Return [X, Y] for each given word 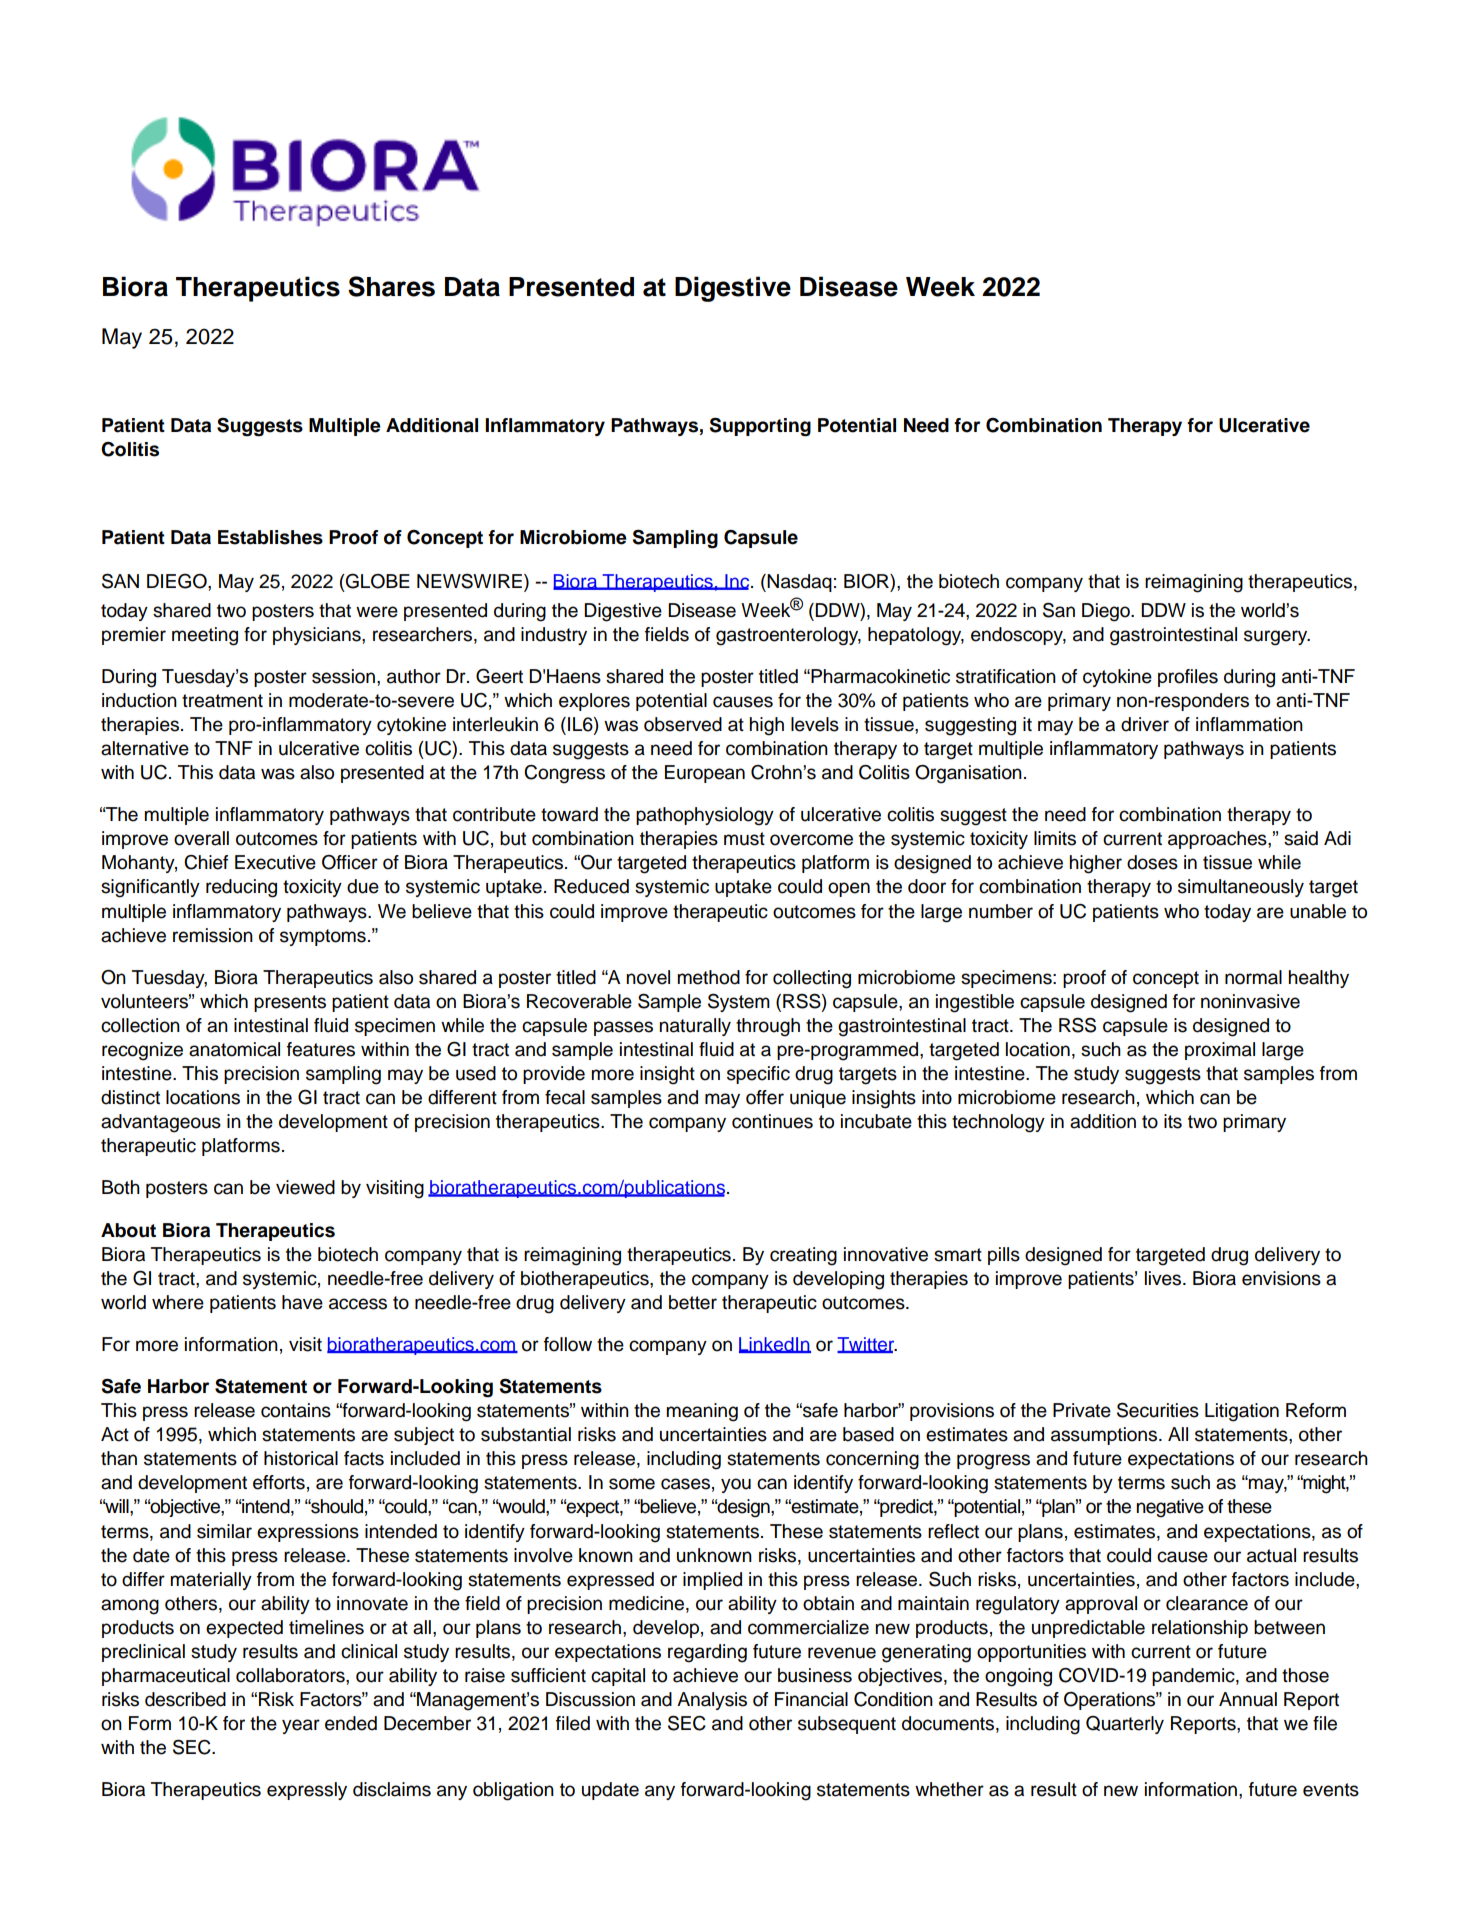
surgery [1277, 638]
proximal [1220, 1051]
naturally [695, 1027]
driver [1145, 724]
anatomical [234, 1049]
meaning [702, 1412]
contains [296, 1410]
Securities [1158, 1410]
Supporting [760, 427]
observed [683, 724]
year [301, 1726]
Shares [391, 286]
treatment [222, 701]
